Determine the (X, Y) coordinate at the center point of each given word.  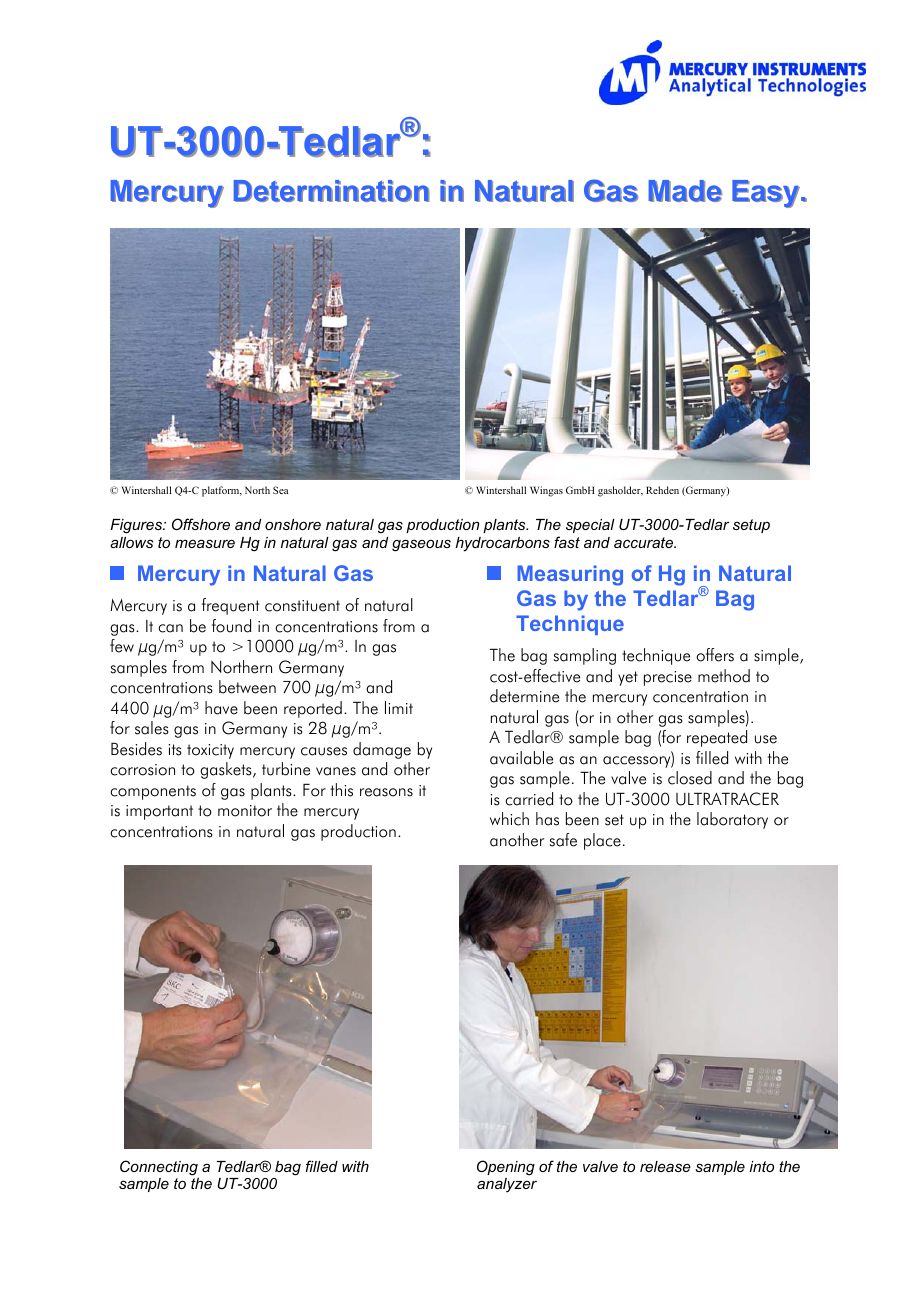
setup (751, 526)
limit (399, 707)
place (602, 841)
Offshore (201, 524)
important (159, 812)
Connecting (159, 1168)
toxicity (210, 751)
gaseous (421, 545)
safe (563, 840)
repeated (717, 738)
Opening (506, 1168)
